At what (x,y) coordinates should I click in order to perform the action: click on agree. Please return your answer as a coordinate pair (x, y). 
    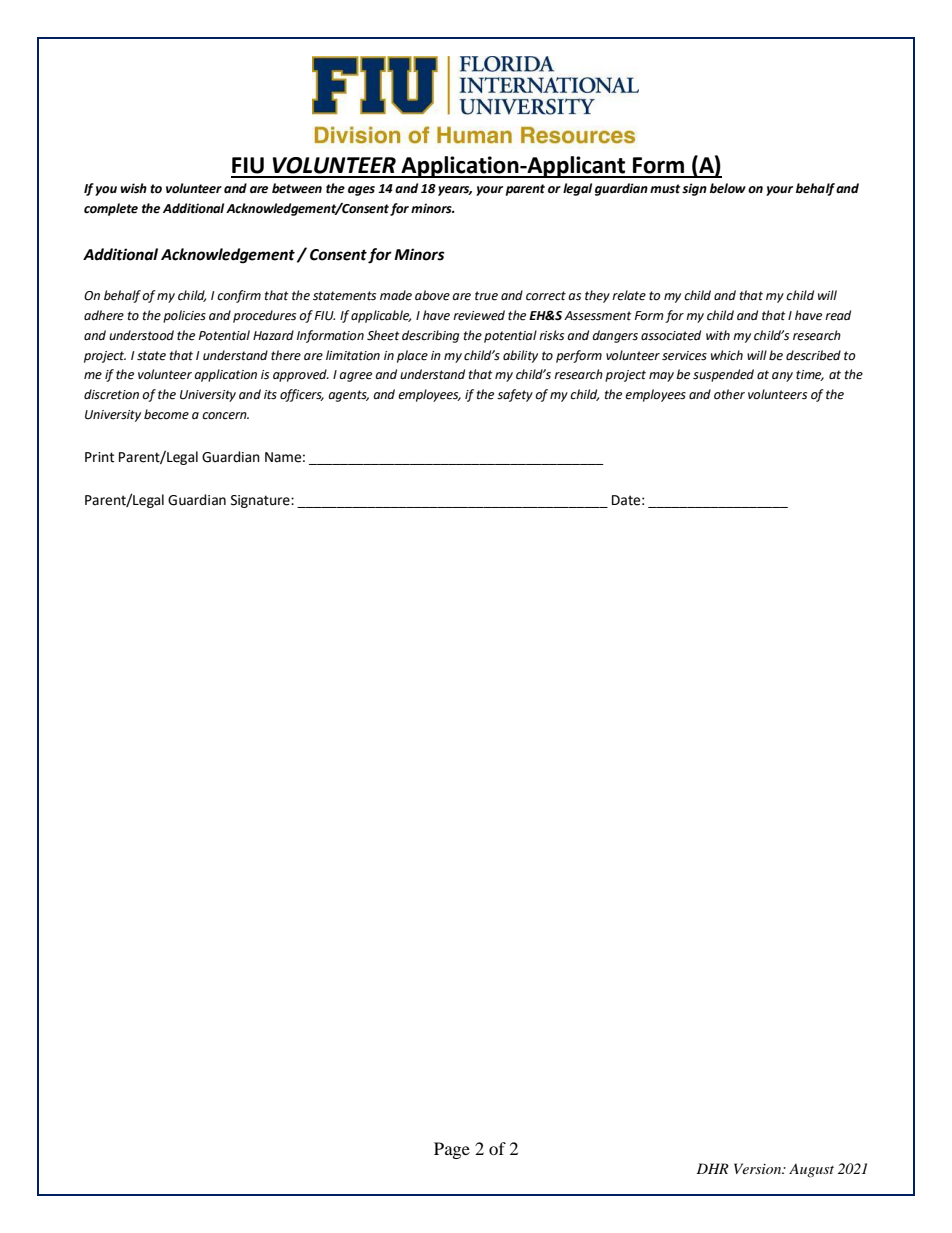
    Looking at the image, I should click on (355, 377).
